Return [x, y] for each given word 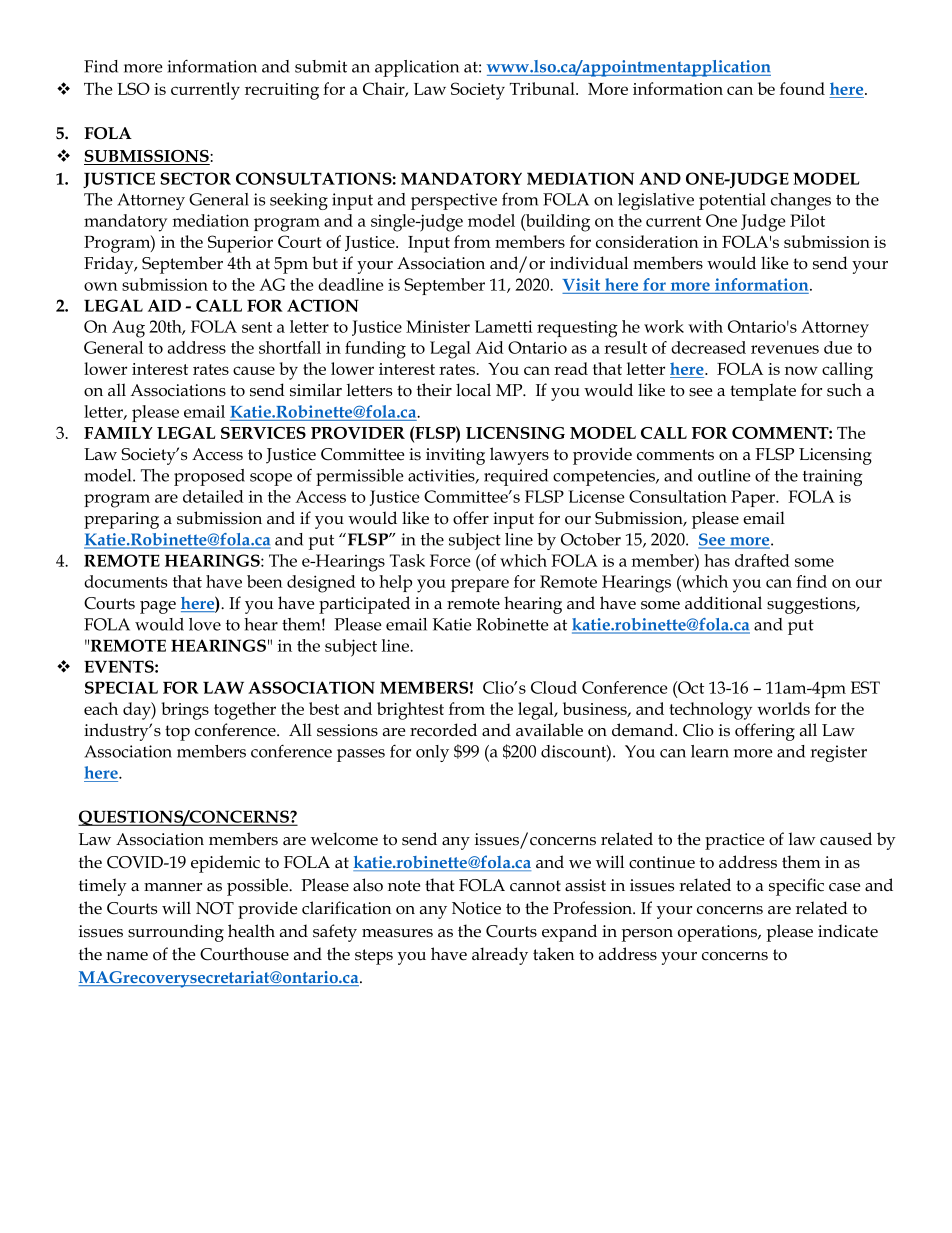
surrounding [176, 933]
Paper [754, 498]
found [802, 88]
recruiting [282, 91]
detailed [213, 496]
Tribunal [543, 88]
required [516, 477]
